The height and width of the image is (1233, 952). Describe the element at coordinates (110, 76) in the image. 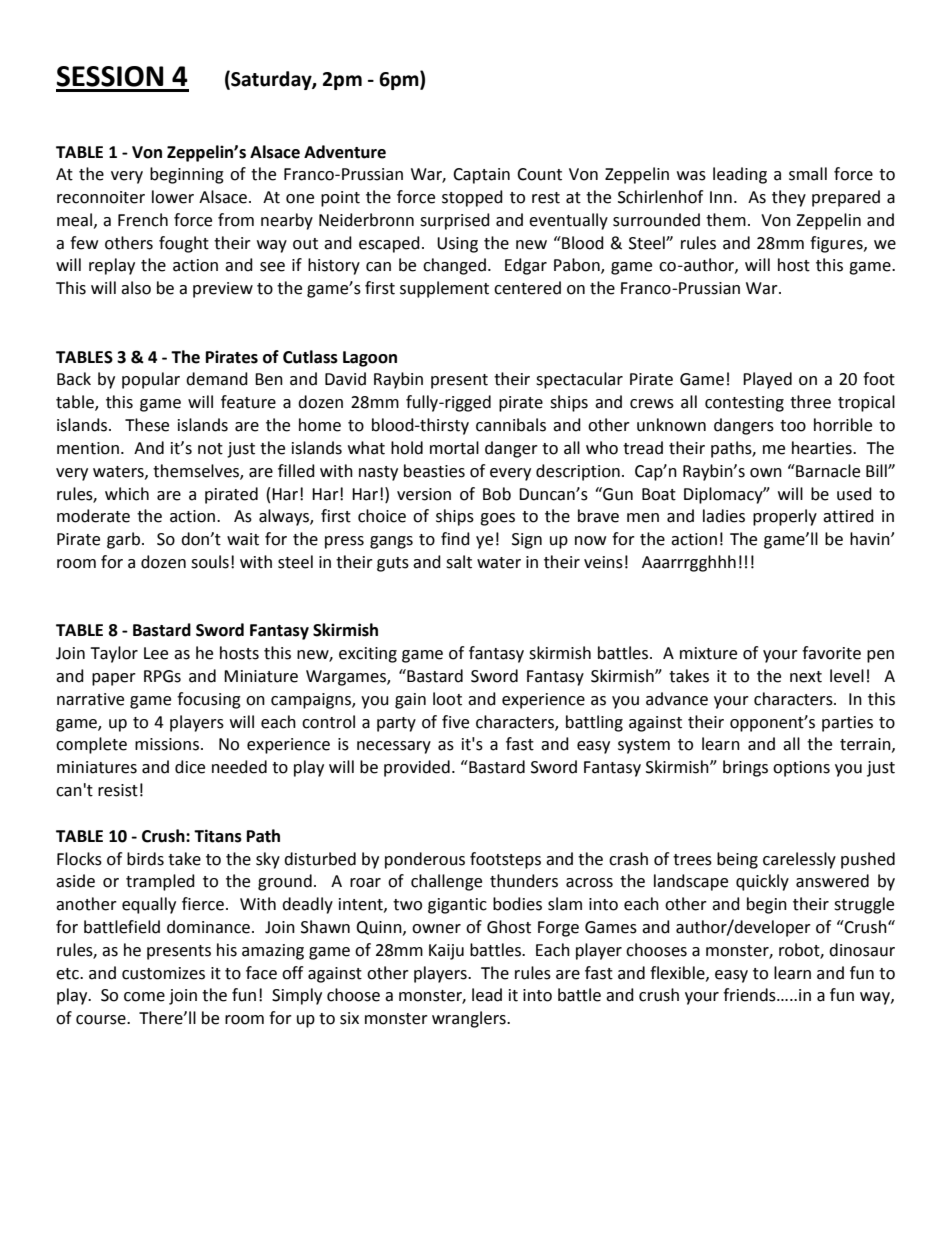

I see `SESSION` at that location.
